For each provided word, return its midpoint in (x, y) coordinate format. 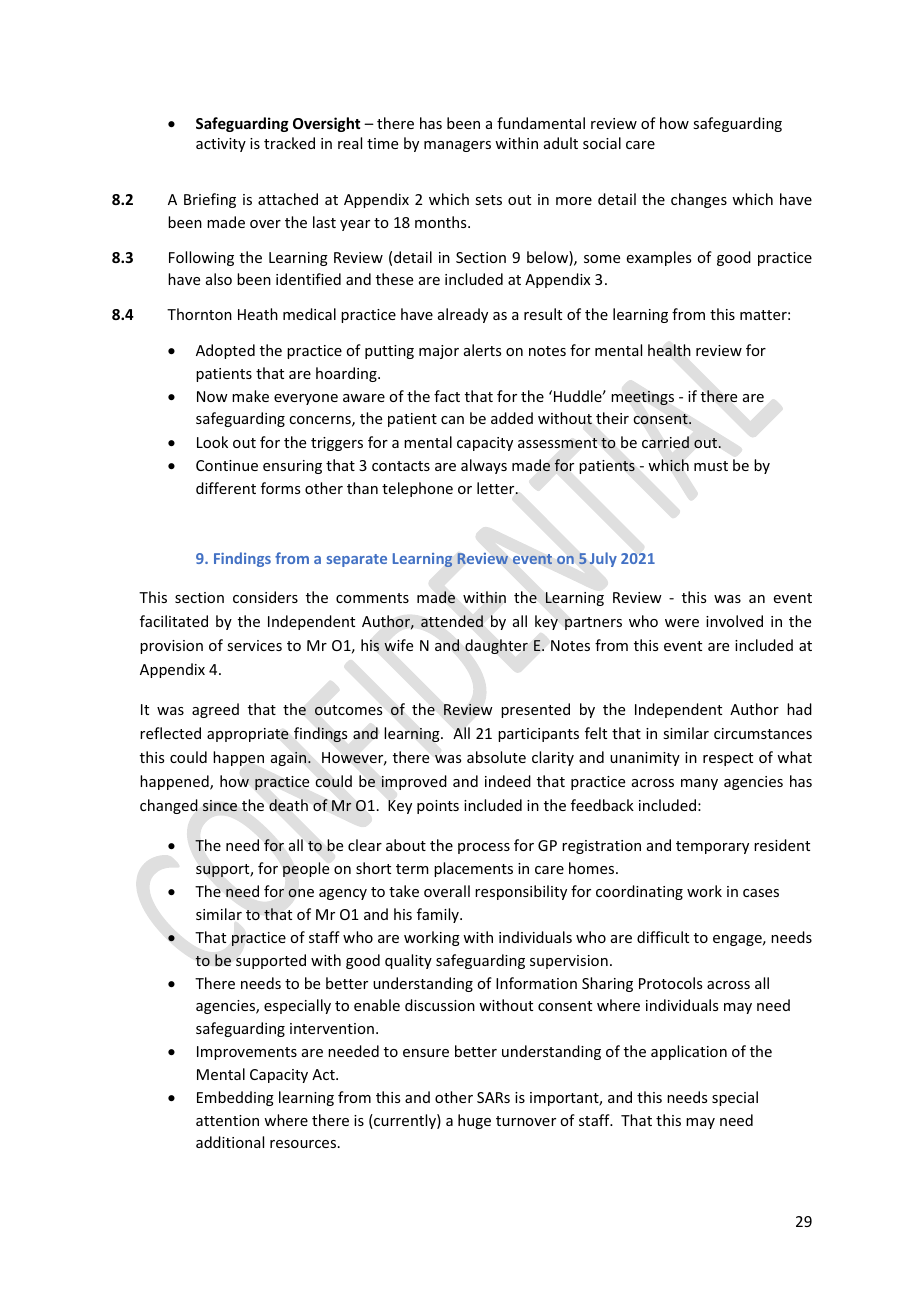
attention (227, 1120)
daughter (496, 646)
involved (734, 621)
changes (699, 200)
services (254, 645)
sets (488, 200)
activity (221, 145)
